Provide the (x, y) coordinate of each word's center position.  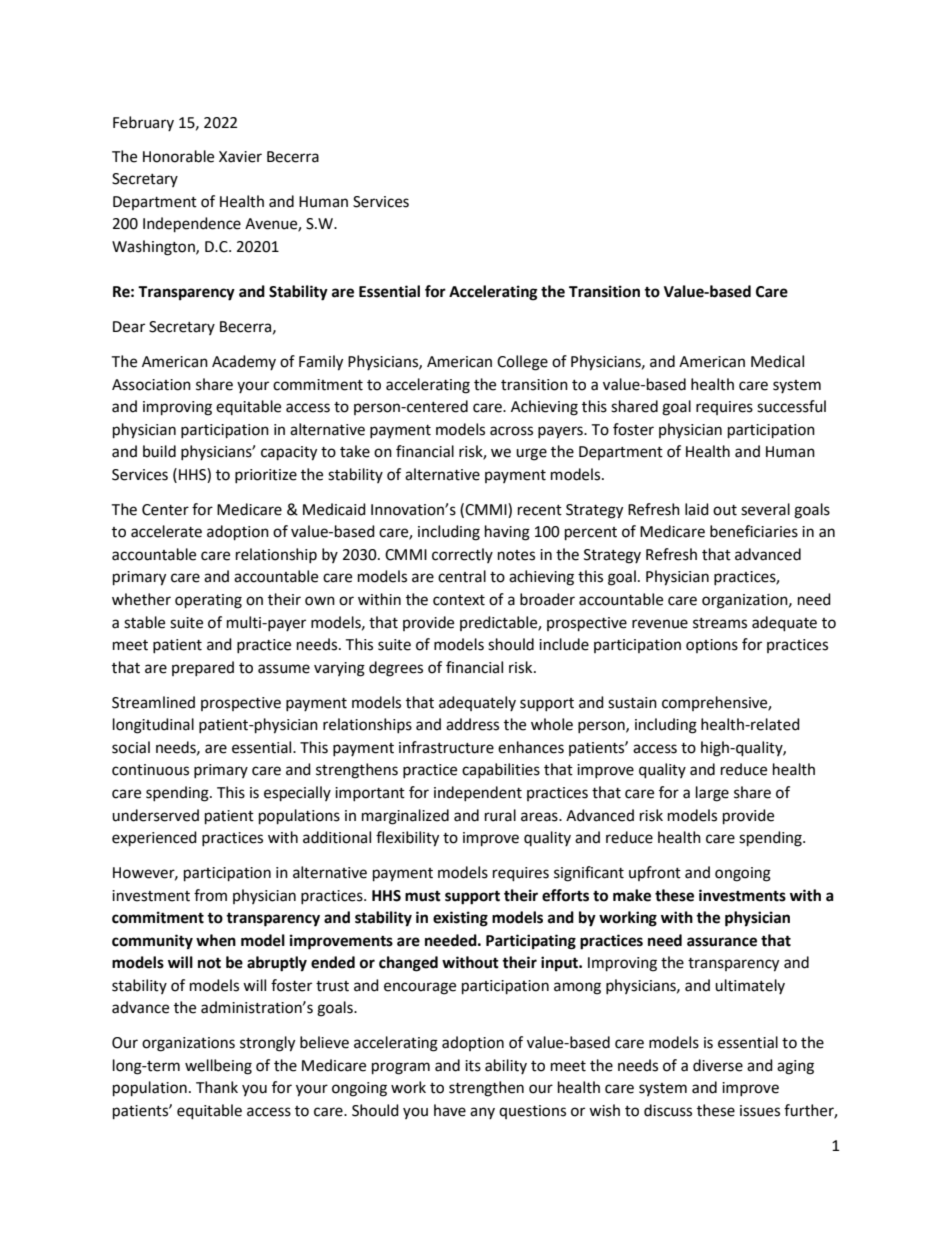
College (522, 363)
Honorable (178, 156)
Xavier (240, 157)
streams (720, 623)
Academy (244, 362)
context (459, 600)
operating (208, 601)
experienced (154, 839)
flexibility (407, 839)
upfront (655, 873)
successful (791, 406)
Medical (777, 361)
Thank (217, 1087)
